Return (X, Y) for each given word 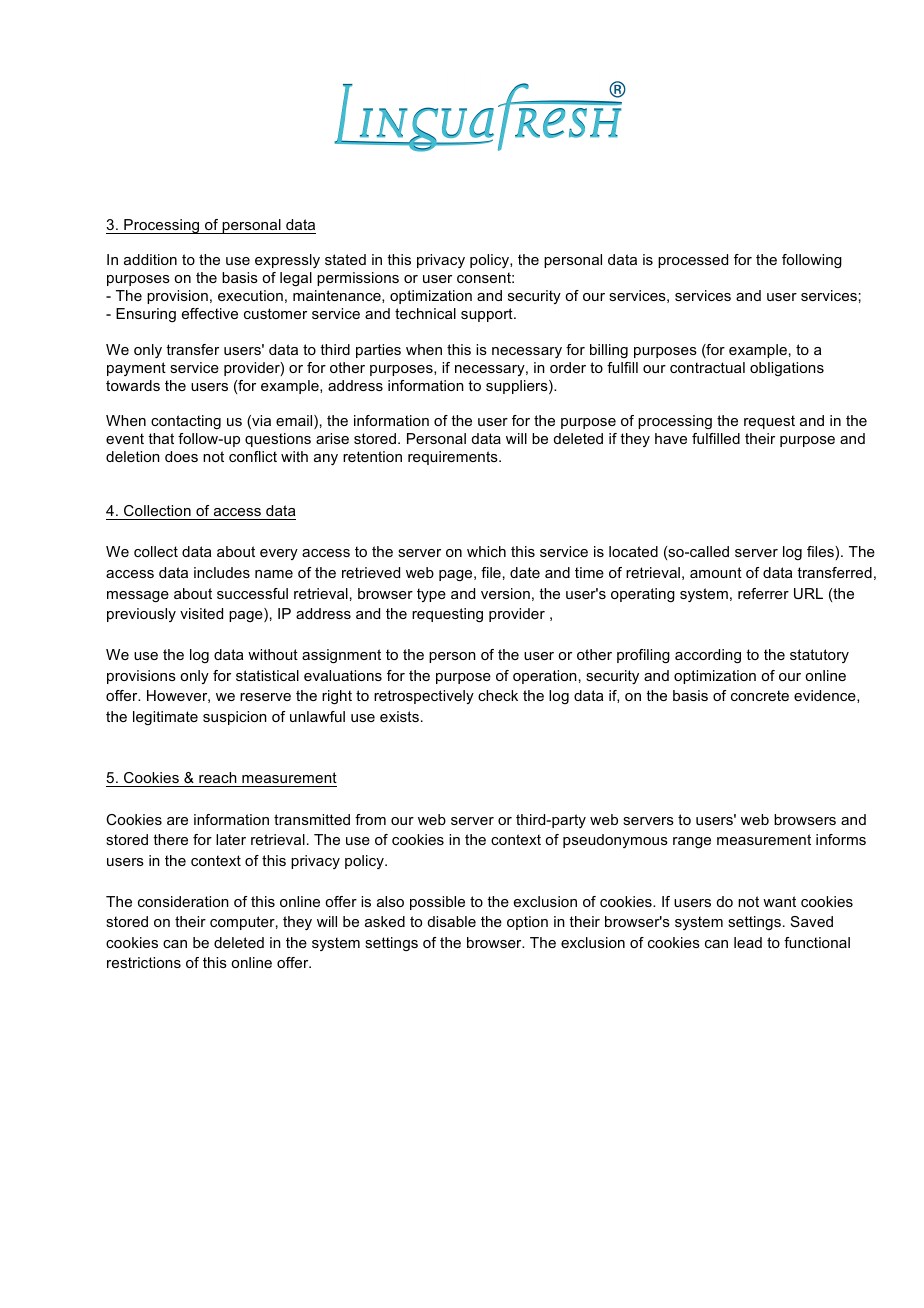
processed (693, 261)
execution (250, 295)
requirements (454, 458)
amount (716, 572)
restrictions (144, 962)
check (498, 695)
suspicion (235, 718)
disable (452, 921)
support (488, 315)
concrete (760, 695)
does (181, 456)
